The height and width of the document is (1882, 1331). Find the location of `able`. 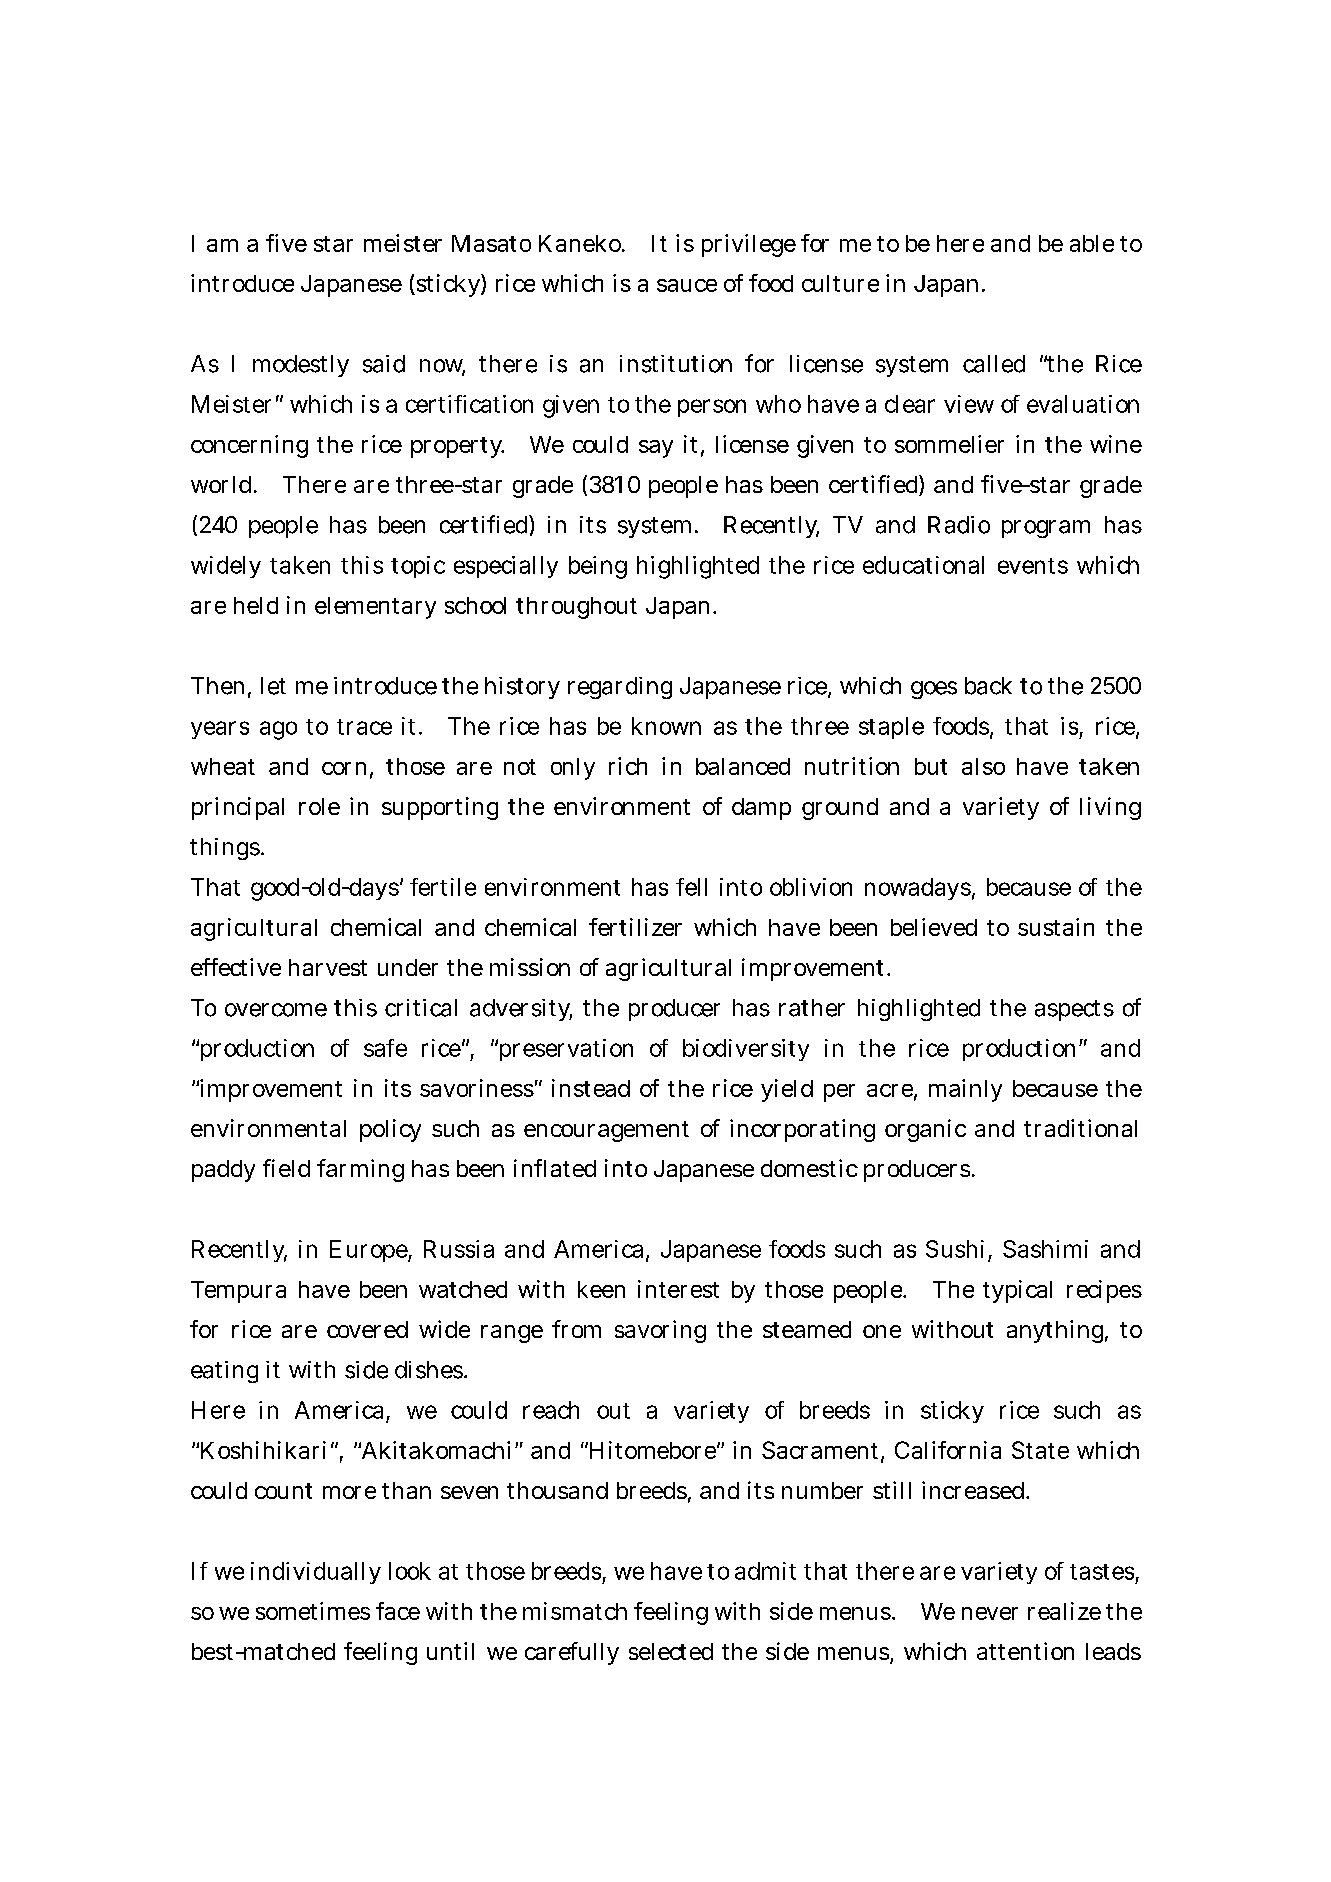

able is located at coordinates (1092, 243).
